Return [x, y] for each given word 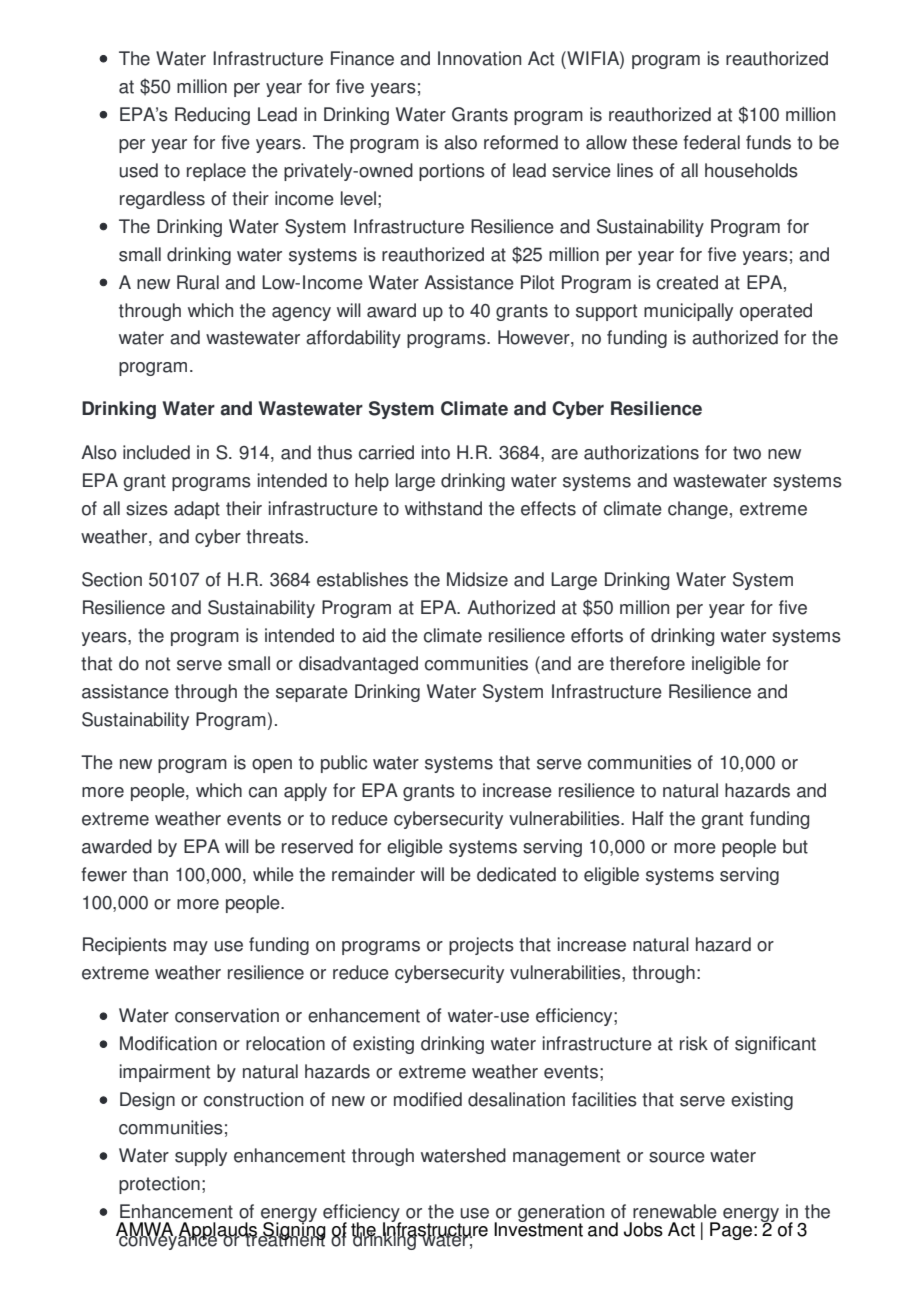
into [436, 452]
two [747, 453]
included [156, 452]
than [150, 874]
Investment [538, 1228]
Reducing [212, 116]
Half [648, 818]
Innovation [479, 58]
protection [159, 1185]
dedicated [516, 874]
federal [711, 142]
